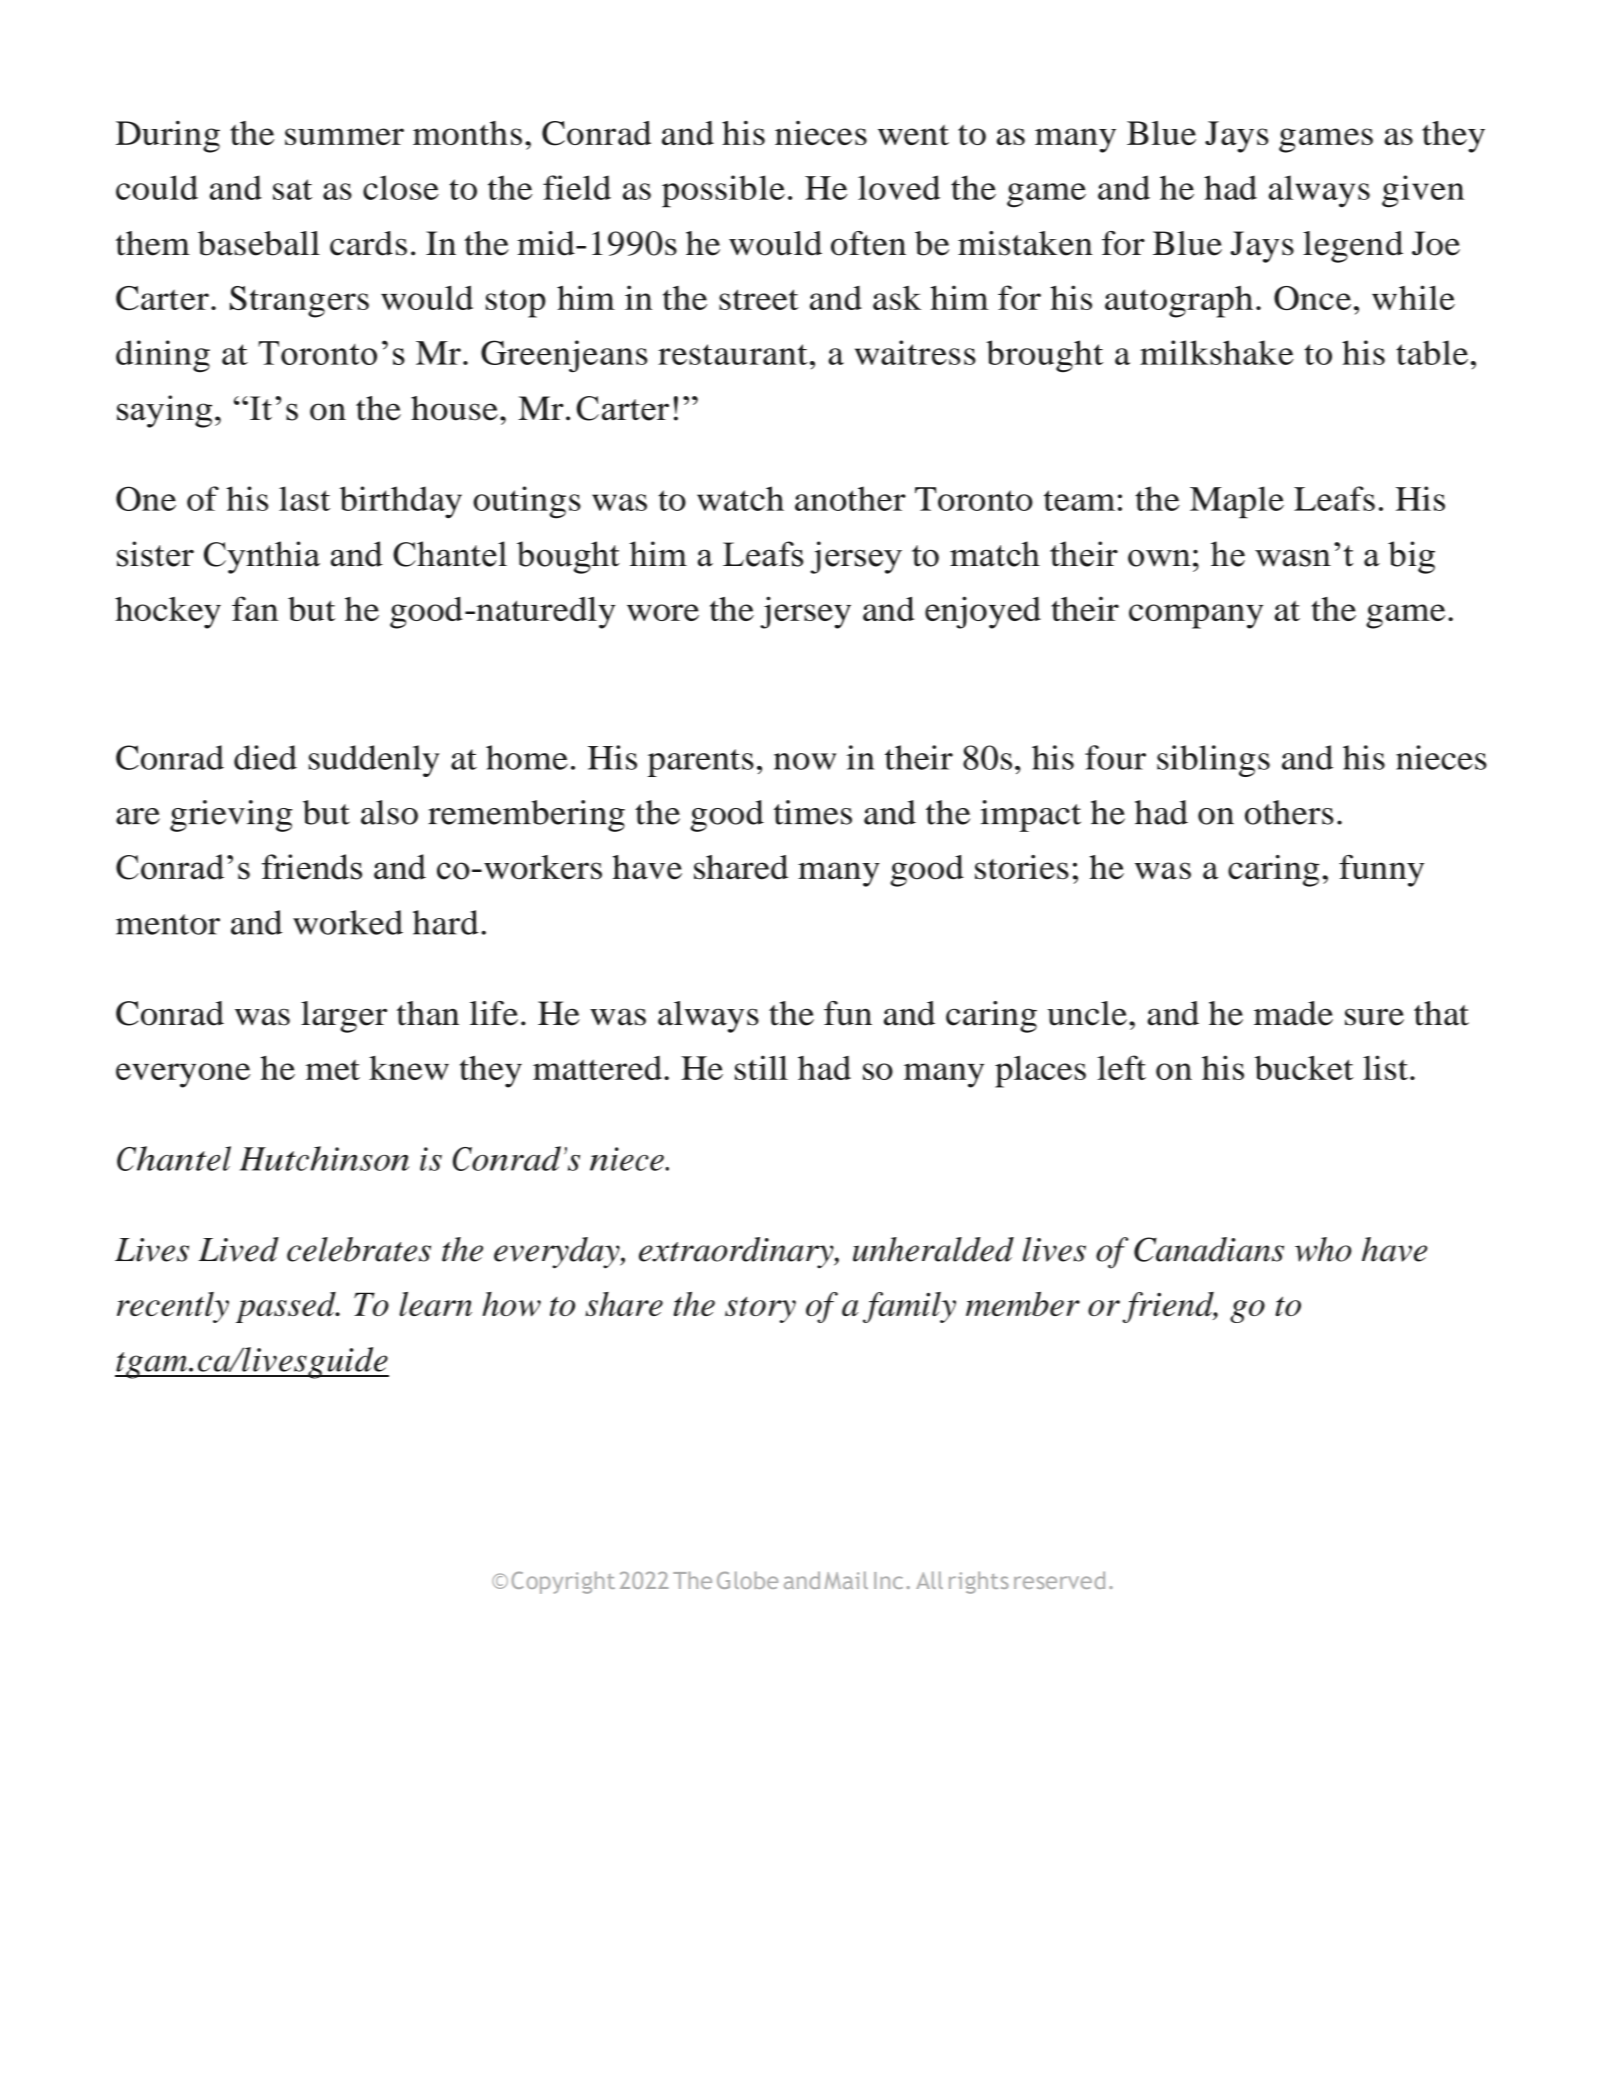 This image has width=1605, height=2077. I want to click on Hutchinson, so click(324, 1158).
